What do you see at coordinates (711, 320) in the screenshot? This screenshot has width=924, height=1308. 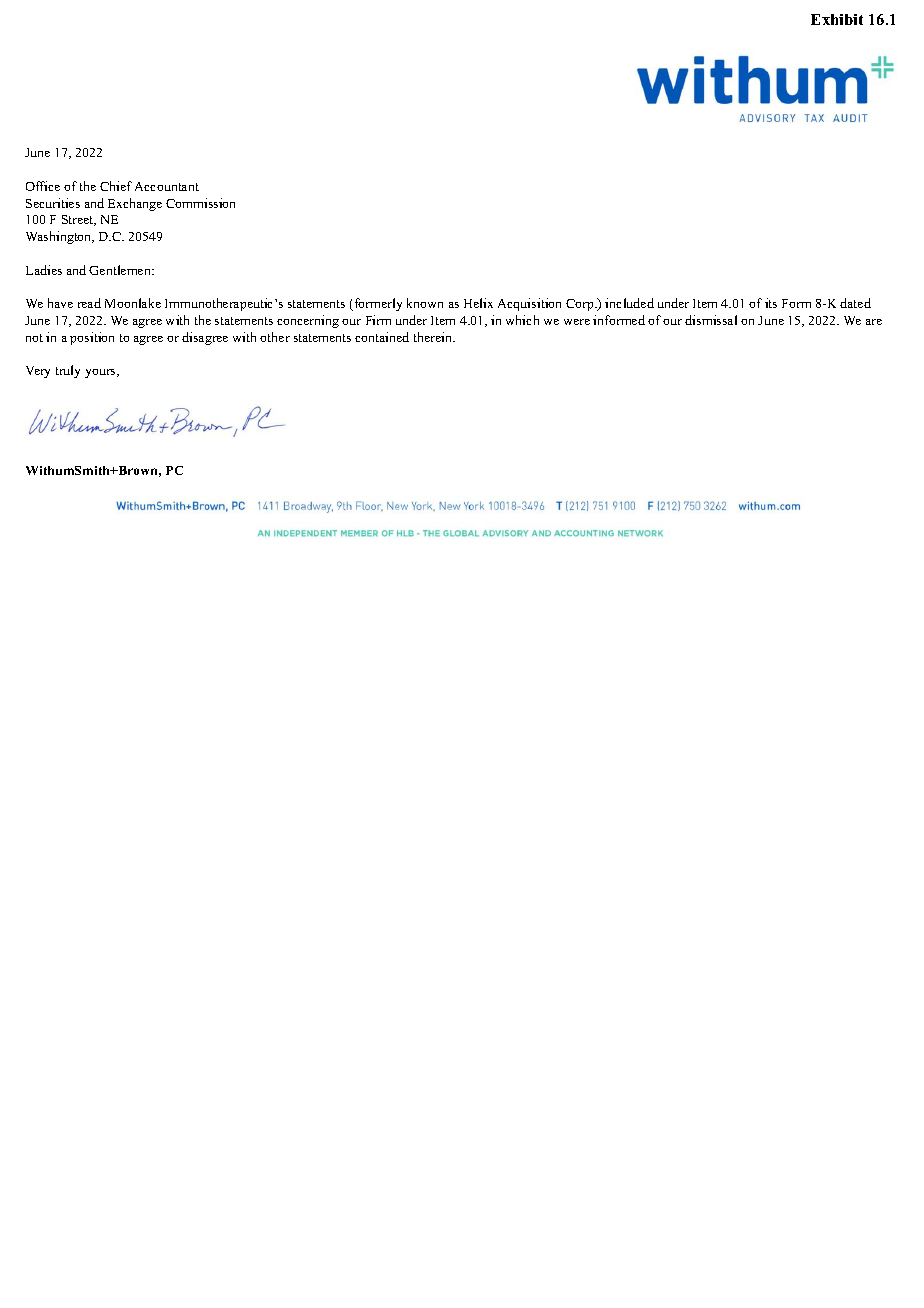 I see `dismissal` at bounding box center [711, 320].
